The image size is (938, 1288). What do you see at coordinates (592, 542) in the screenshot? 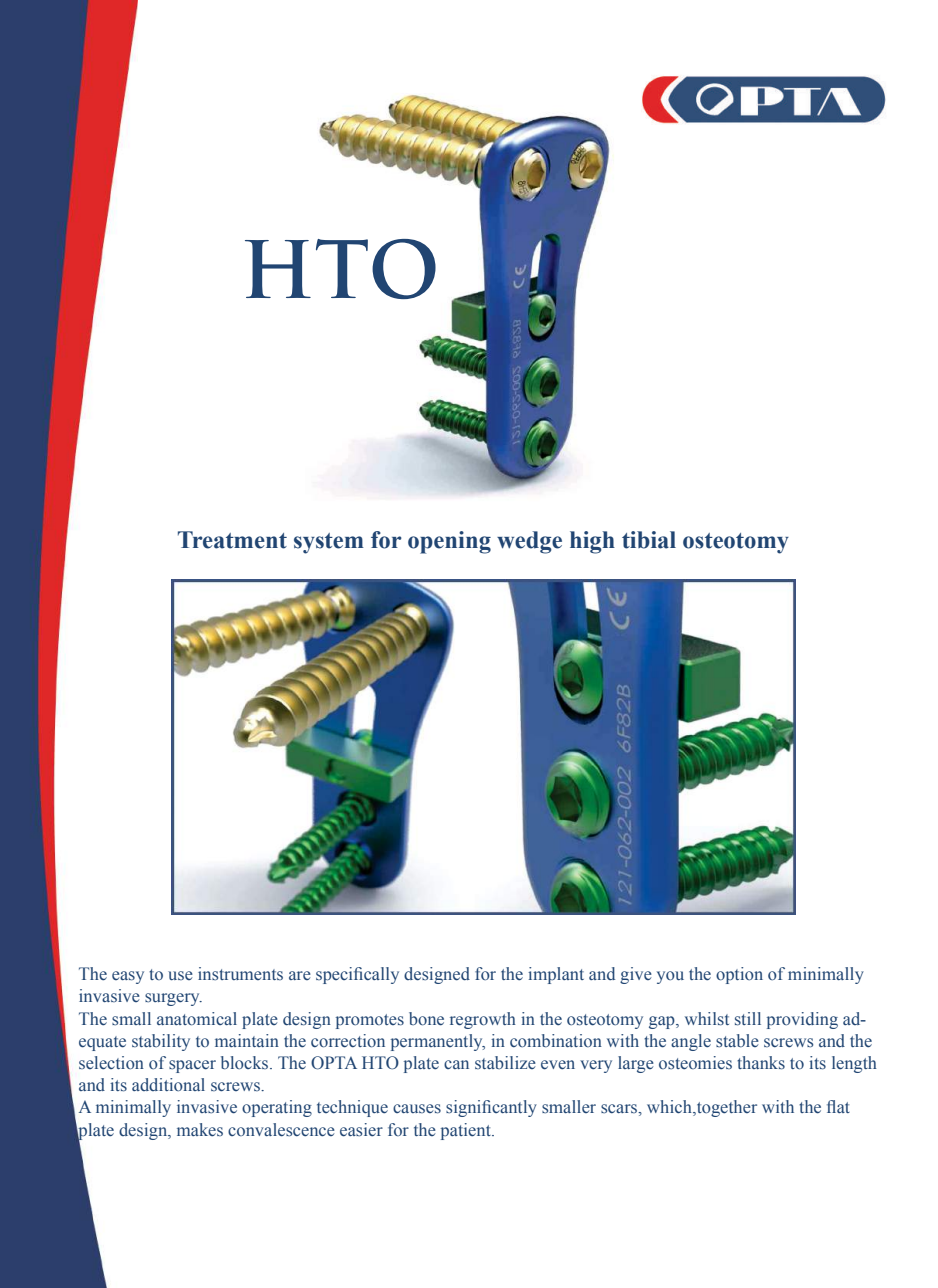
I see `high` at bounding box center [592, 542].
